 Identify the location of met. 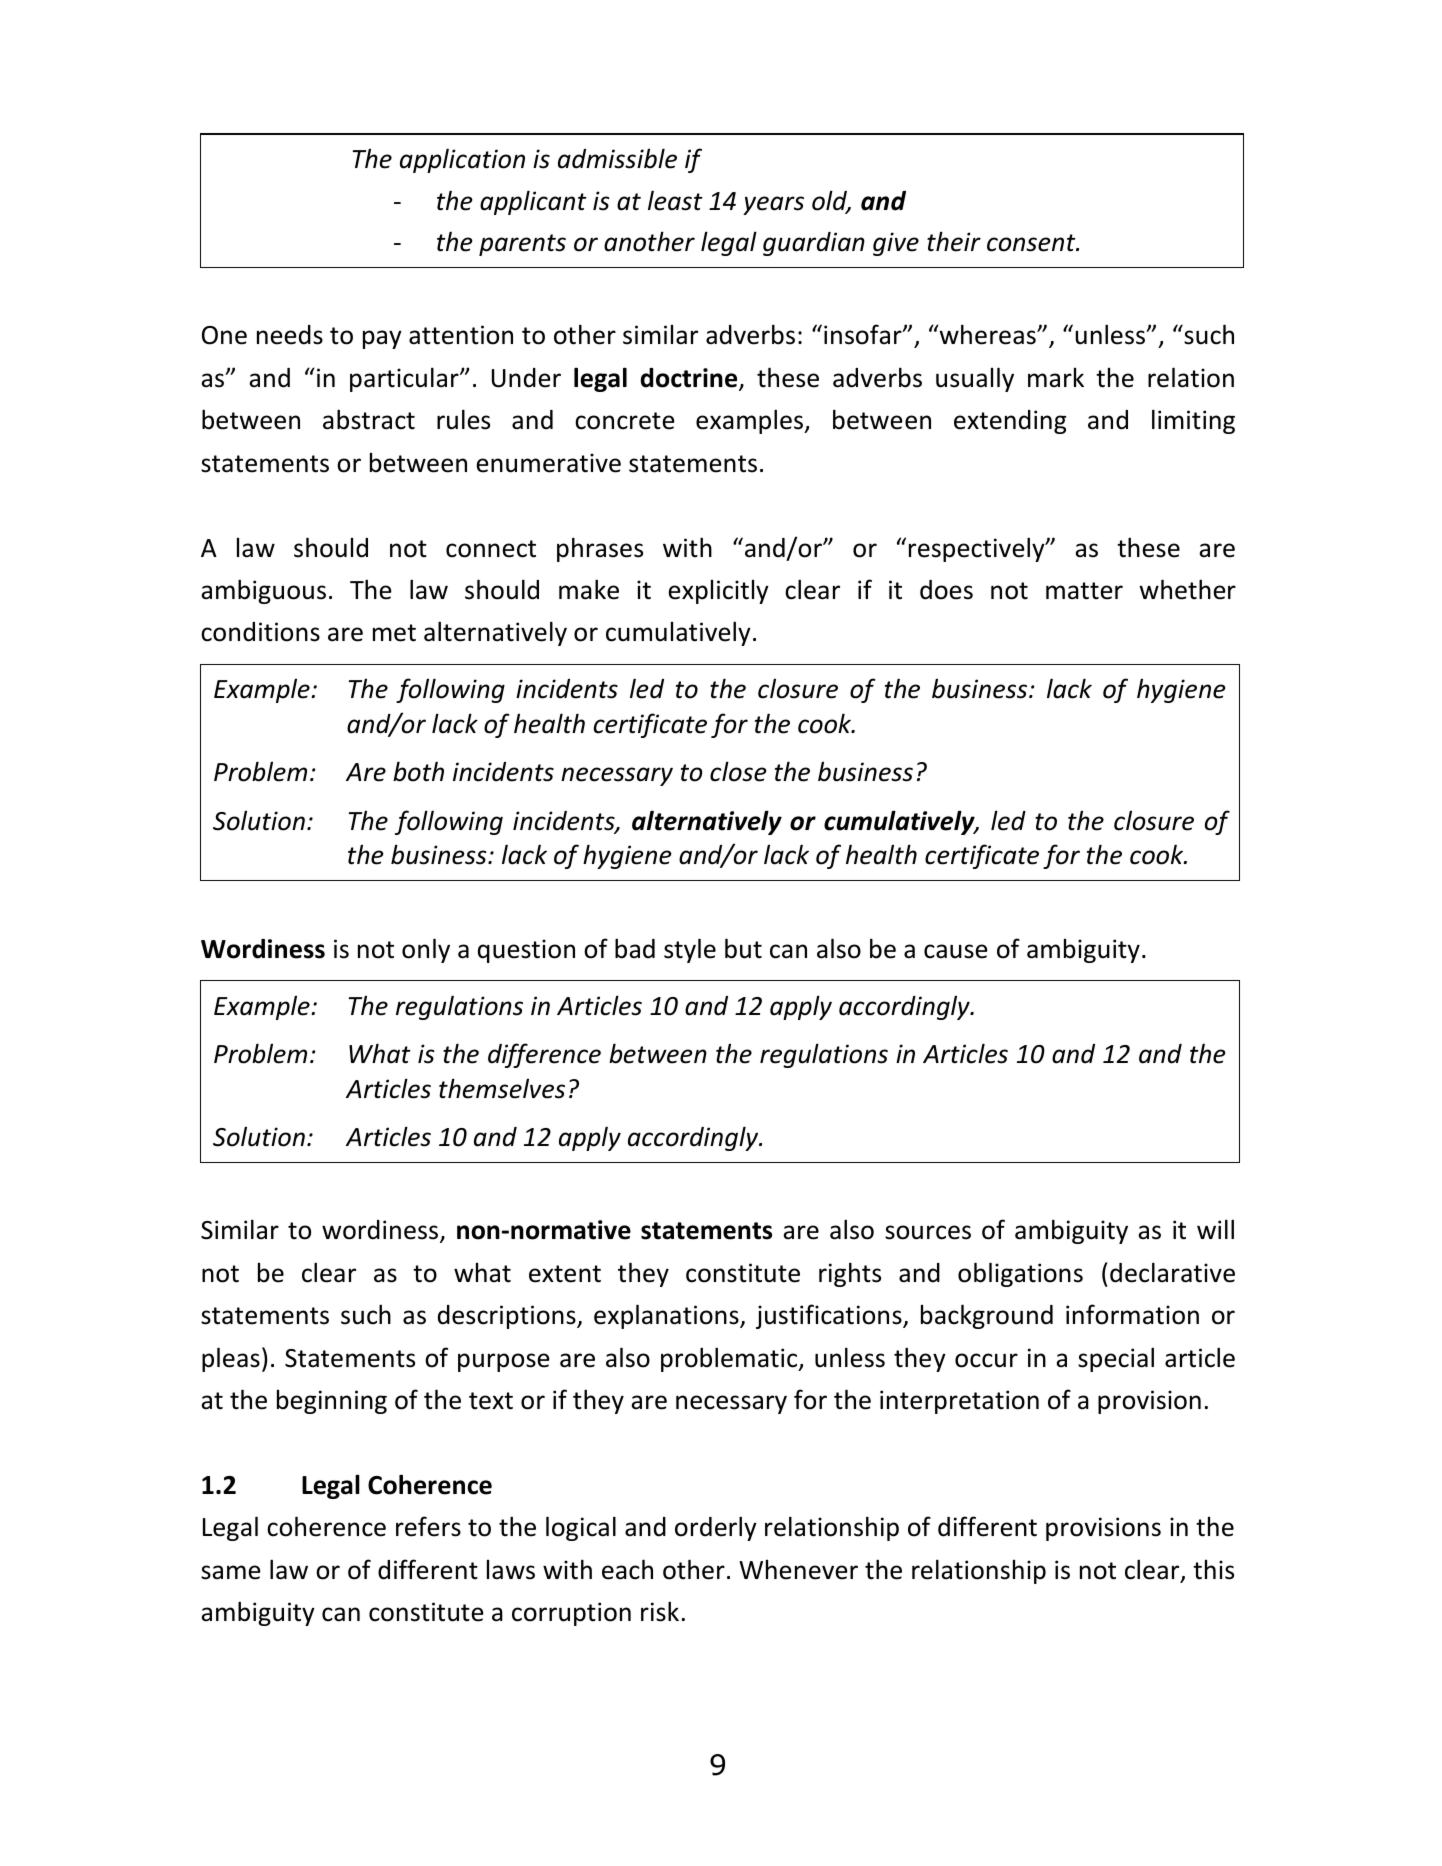
(394, 633).
